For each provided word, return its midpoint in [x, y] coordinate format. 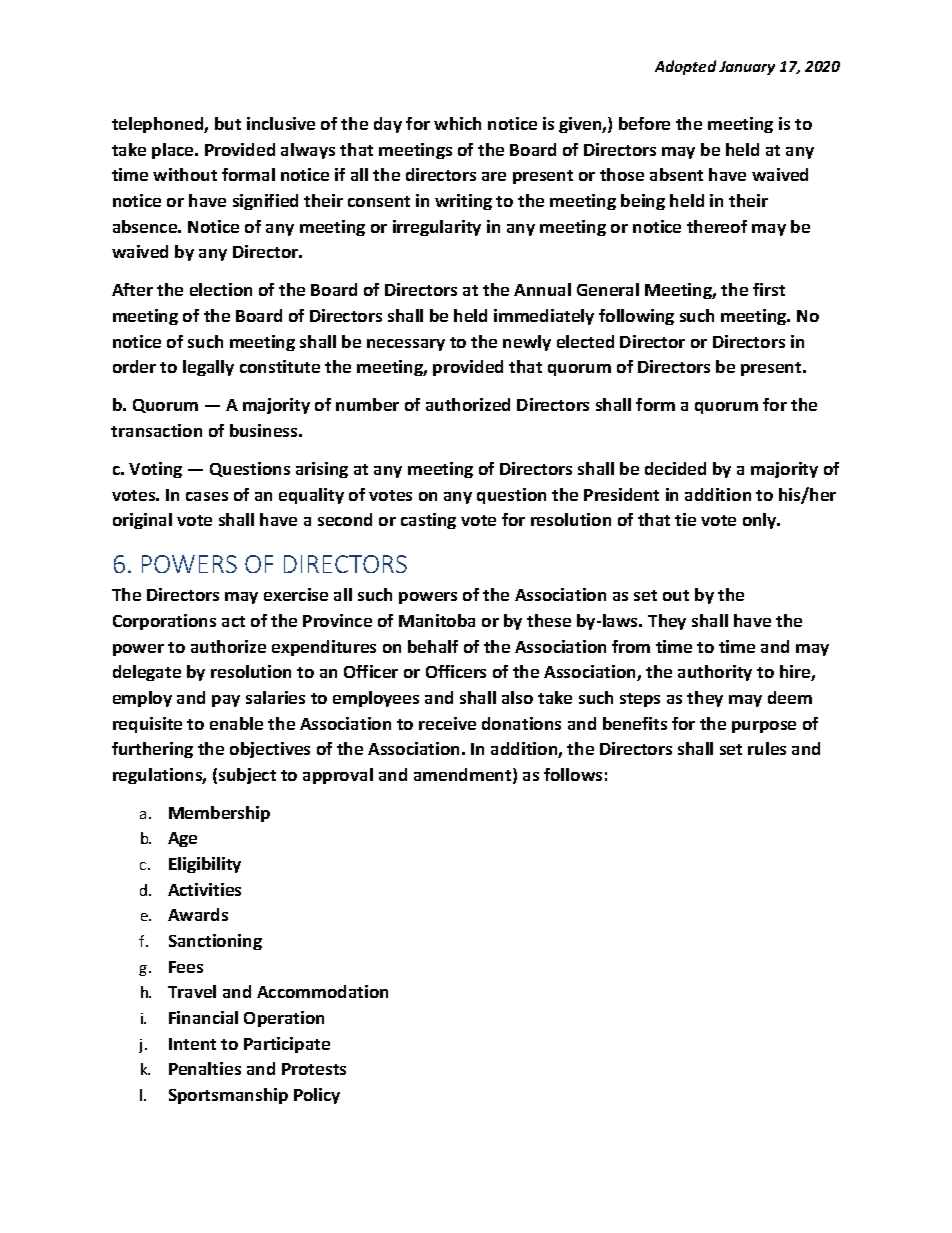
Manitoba [437, 620]
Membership [219, 814]
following [636, 317]
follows [573, 774]
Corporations [164, 622]
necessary [406, 345]
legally [208, 368]
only [761, 521]
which [457, 123]
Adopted [685, 67]
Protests [314, 1069]
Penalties [205, 1068]
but [228, 123]
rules [767, 748]
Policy [317, 1096]
